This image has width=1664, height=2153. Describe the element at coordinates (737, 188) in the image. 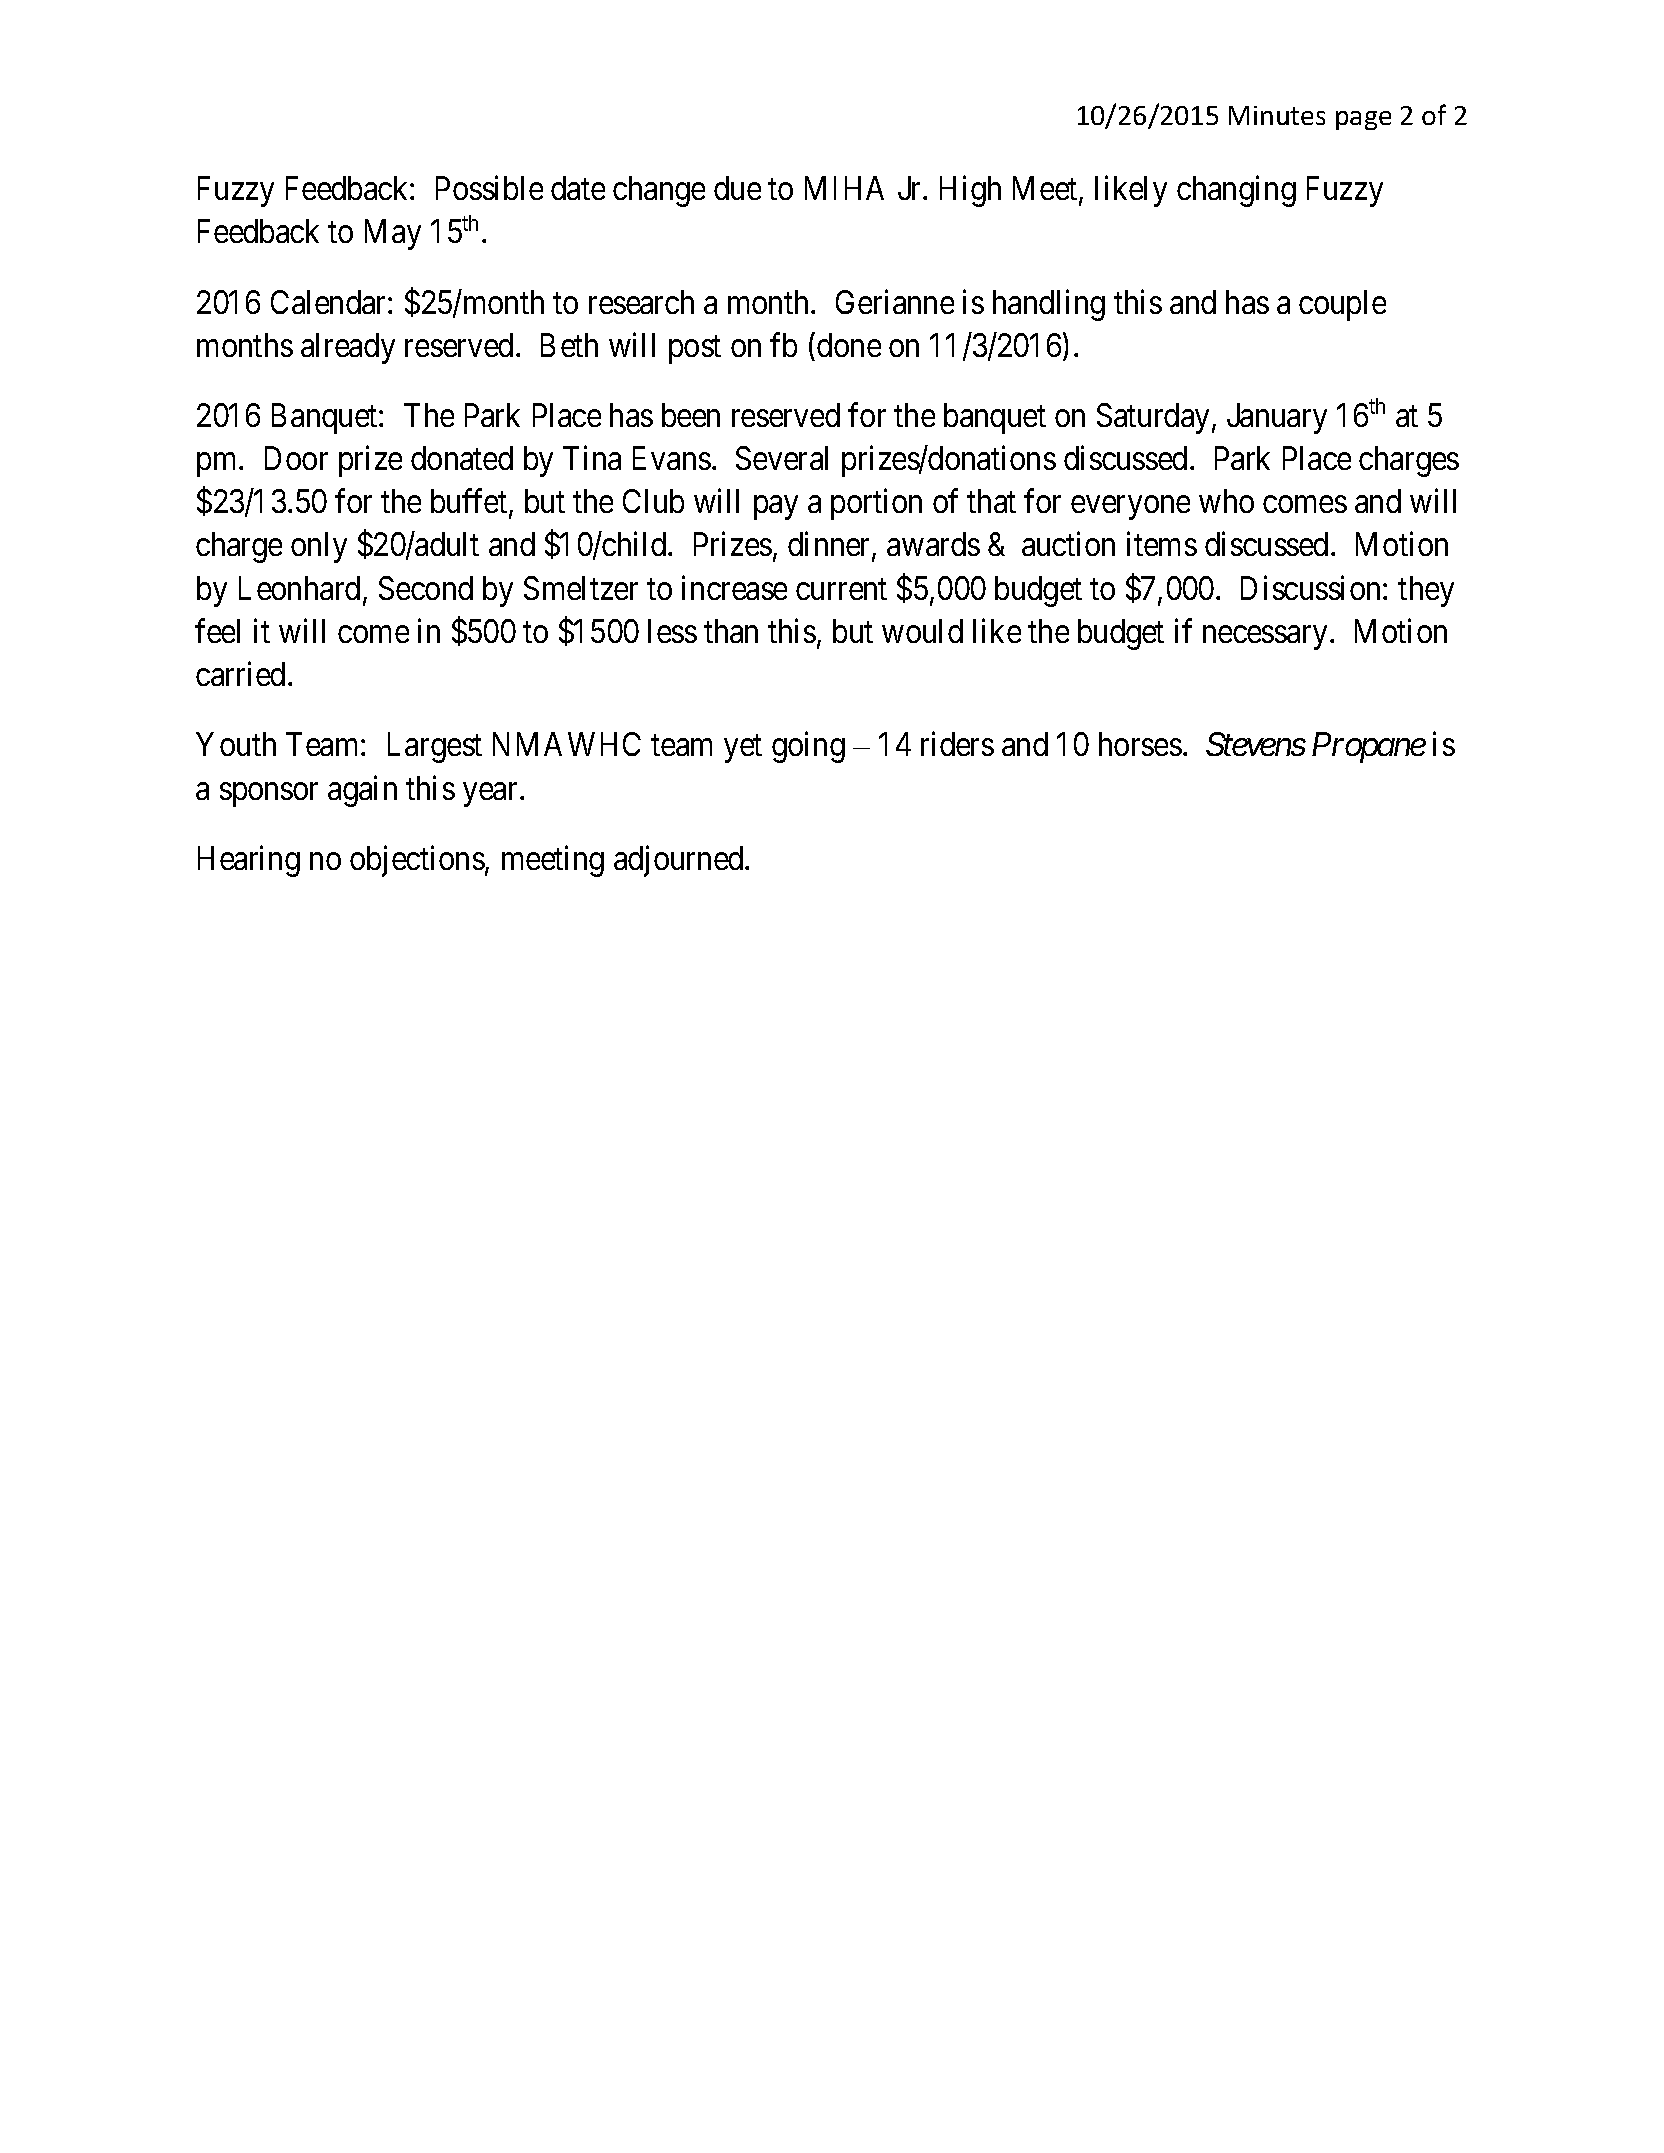

I see `due` at that location.
